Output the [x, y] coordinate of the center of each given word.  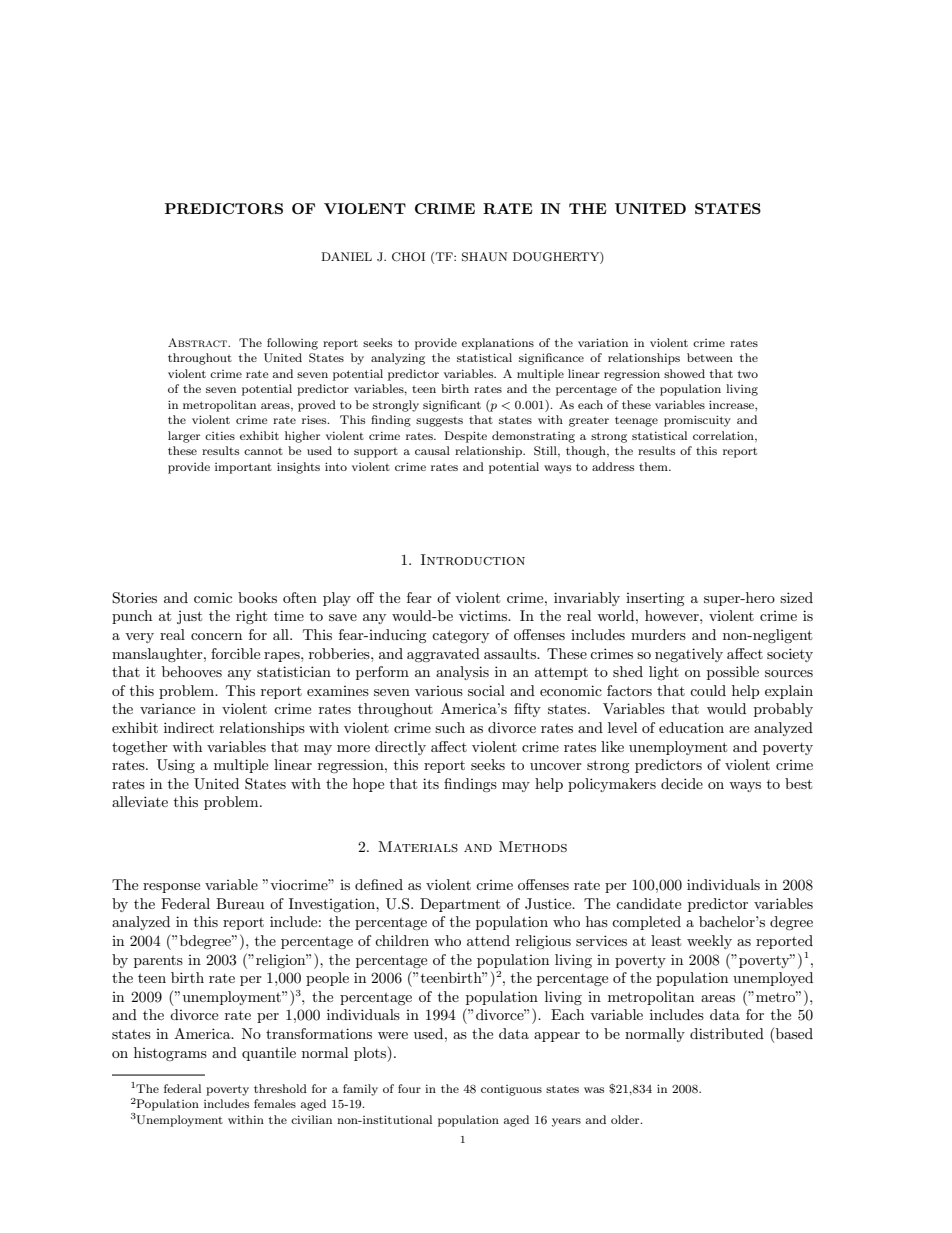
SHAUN [484, 257]
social [486, 690]
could [708, 690]
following [292, 344]
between [710, 357]
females [275, 1103]
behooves [192, 671]
